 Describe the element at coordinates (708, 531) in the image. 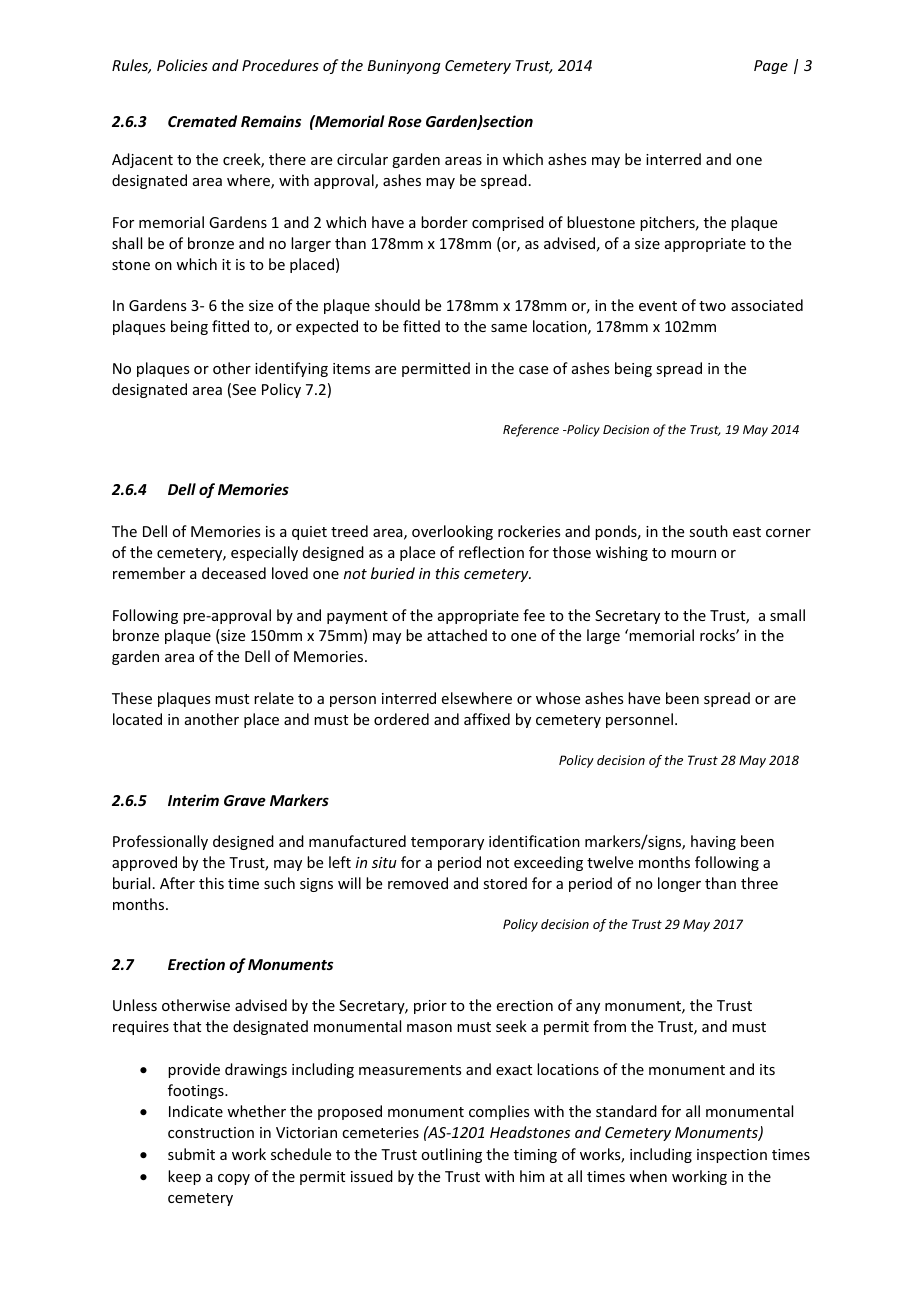

I see `south` at that location.
